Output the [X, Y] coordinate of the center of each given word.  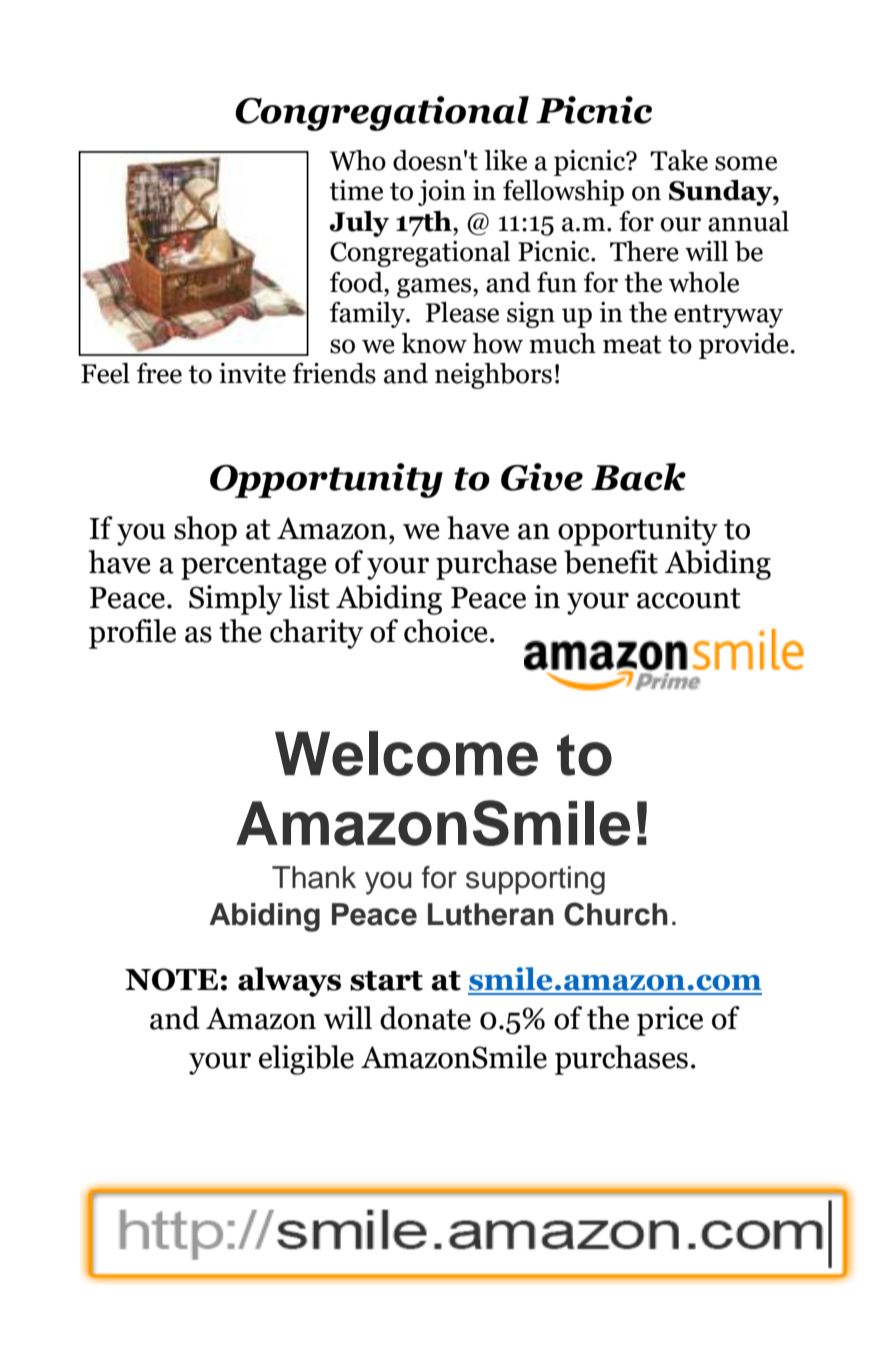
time [356, 190]
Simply [235, 600]
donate [425, 1018]
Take [679, 160]
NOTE [171, 979]
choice [445, 631]
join [442, 193]
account [689, 598]
